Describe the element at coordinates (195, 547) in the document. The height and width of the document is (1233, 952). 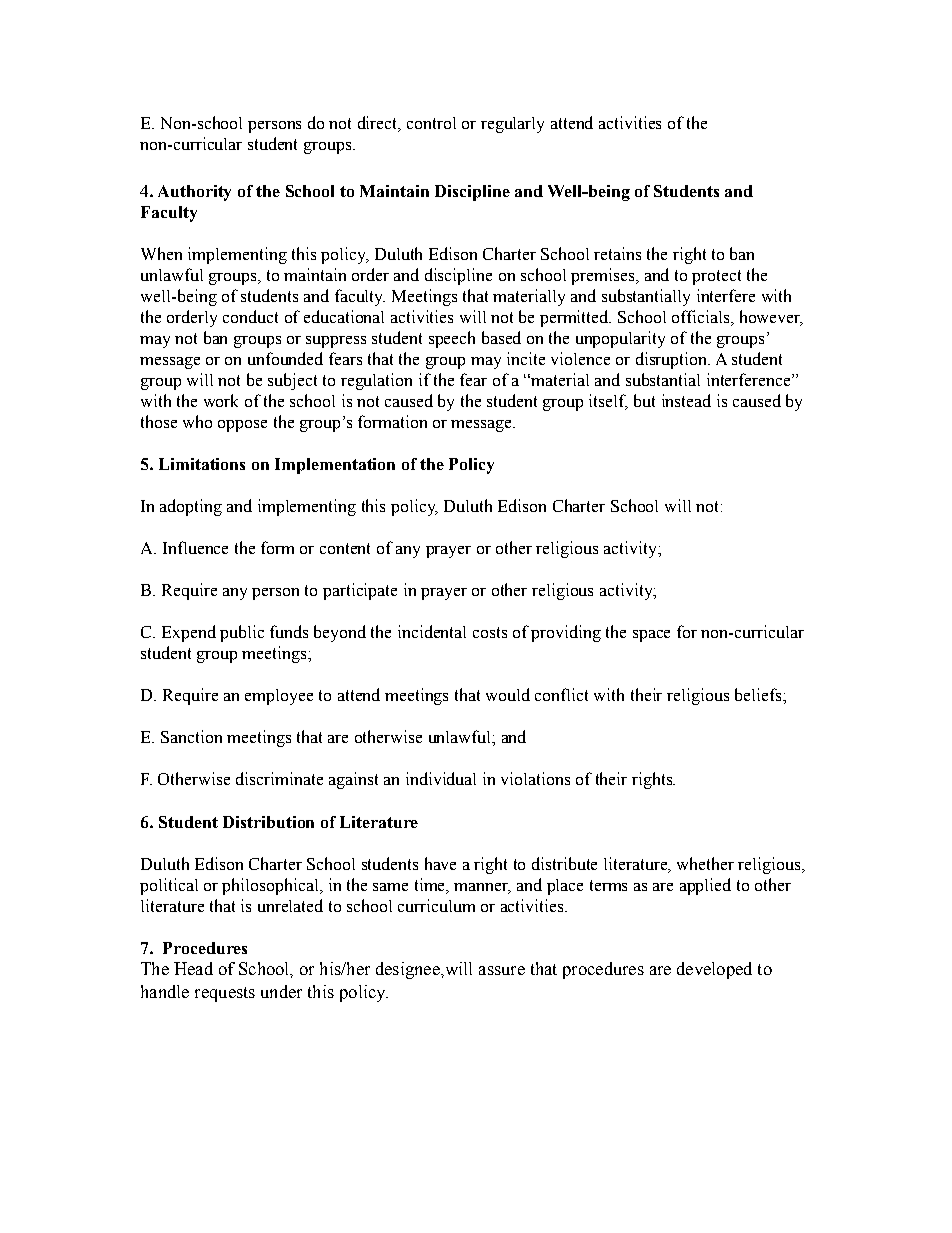
I see `Influence` at that location.
